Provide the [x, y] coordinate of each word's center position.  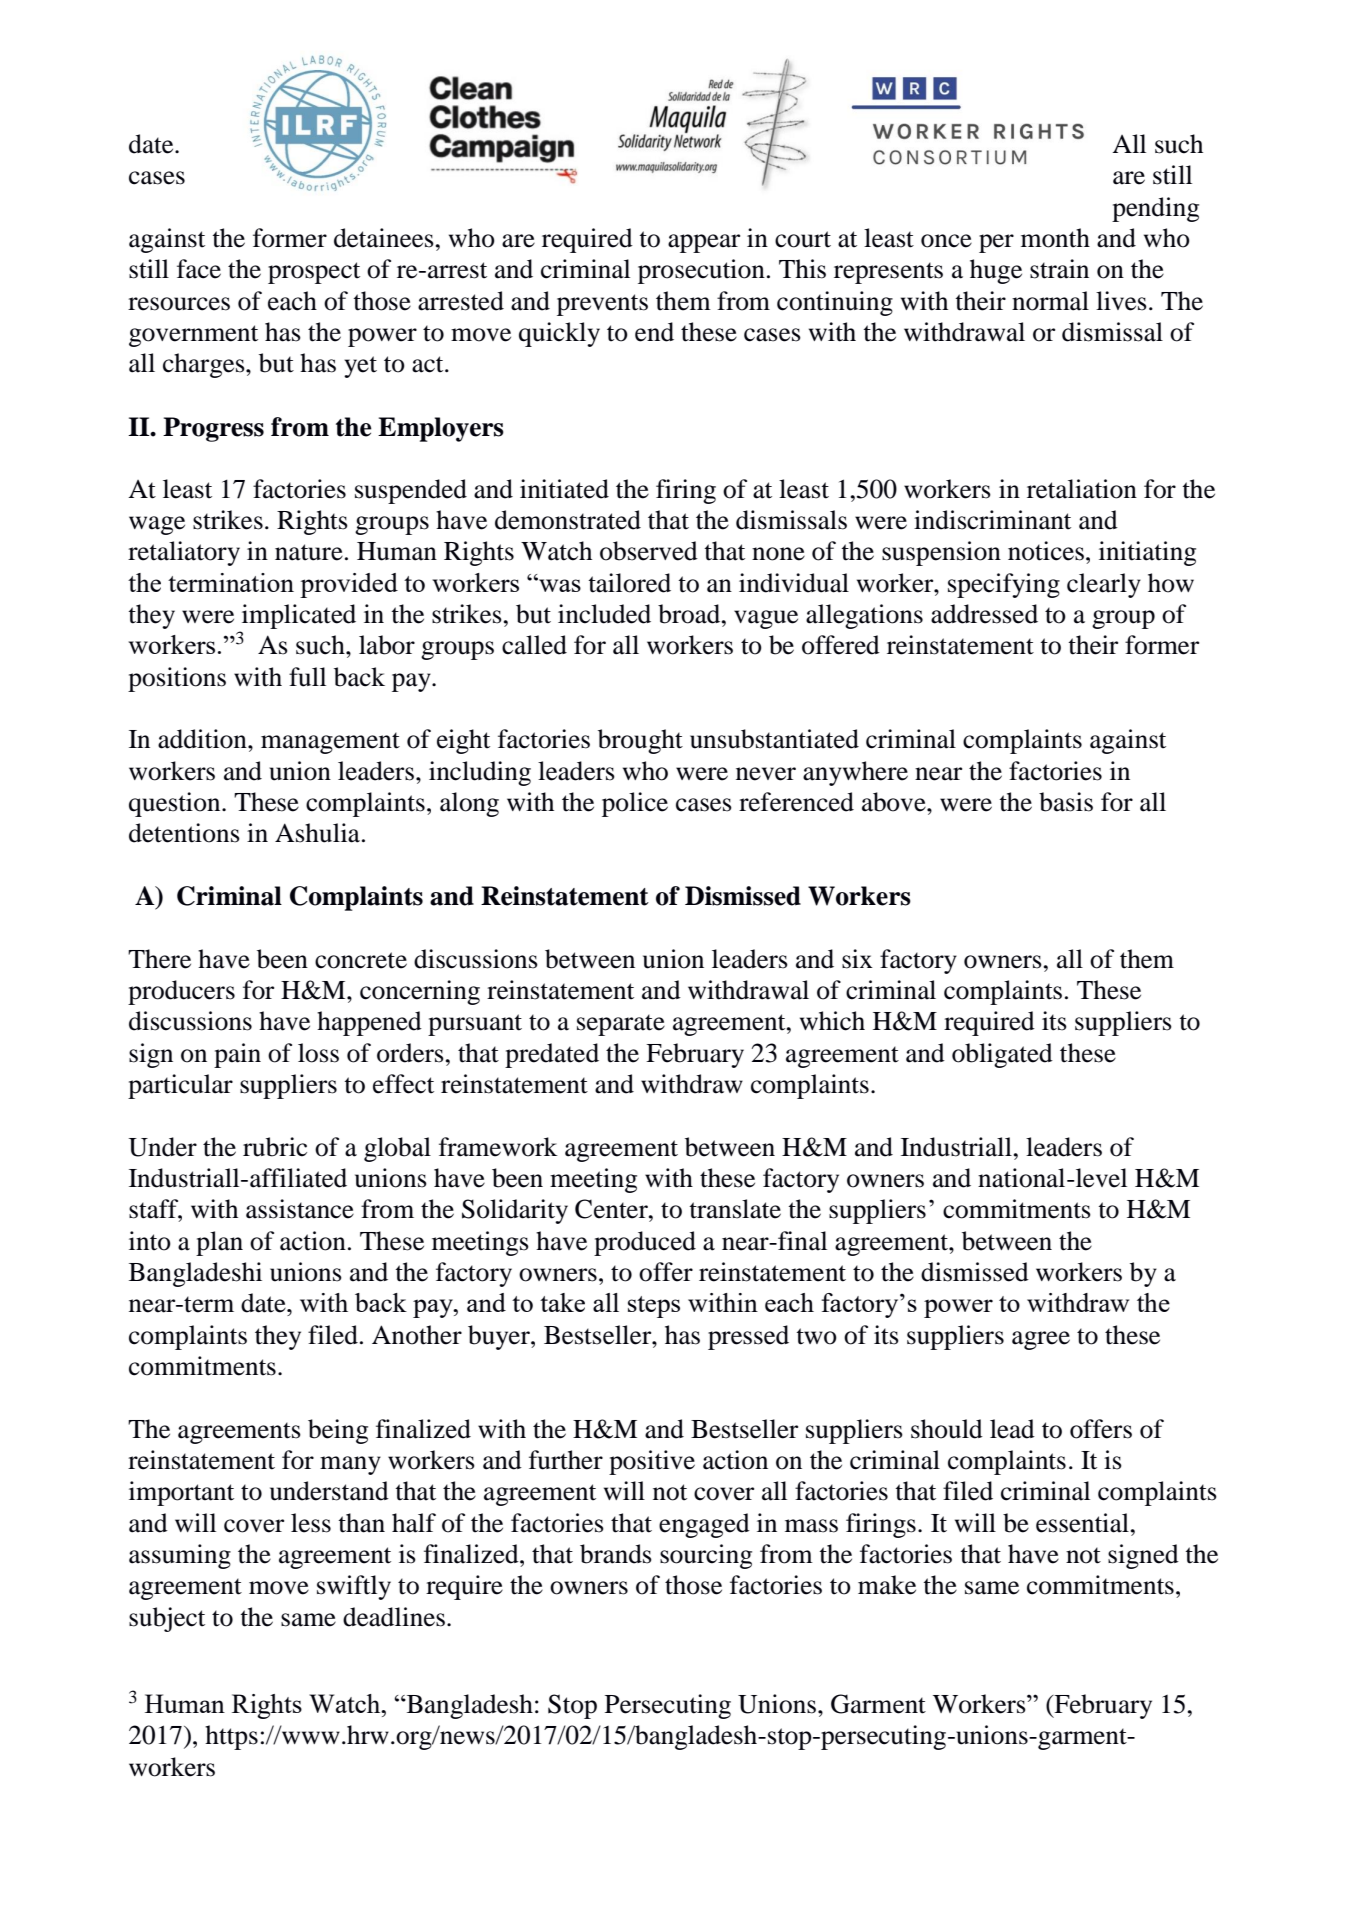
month [1055, 238]
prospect [314, 273]
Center [612, 1209]
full [307, 677]
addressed [984, 614]
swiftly [354, 1587]
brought [640, 741]
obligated [1002, 1055]
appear [704, 243]
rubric [275, 1147]
